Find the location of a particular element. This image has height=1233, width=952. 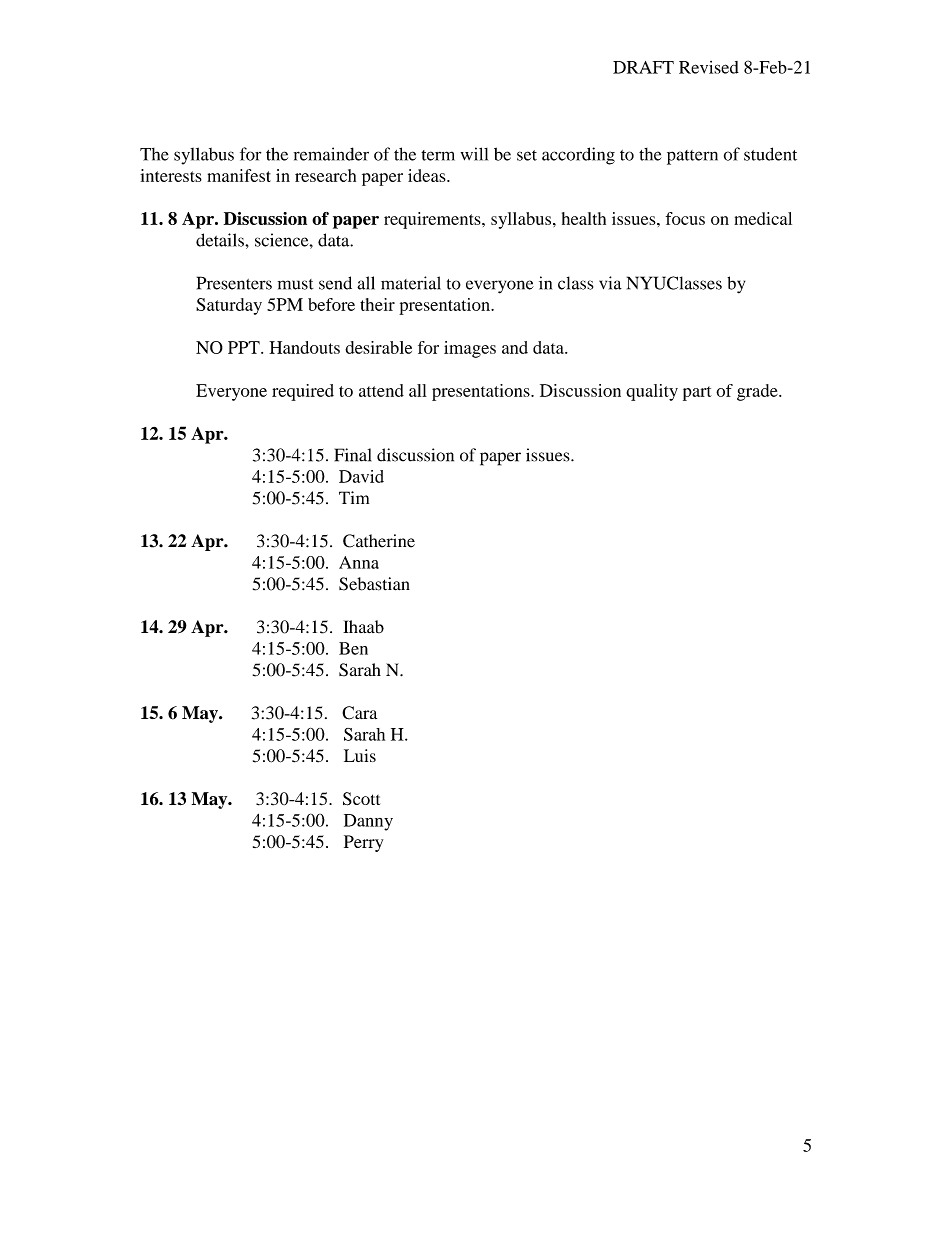

Perry is located at coordinates (363, 843).
